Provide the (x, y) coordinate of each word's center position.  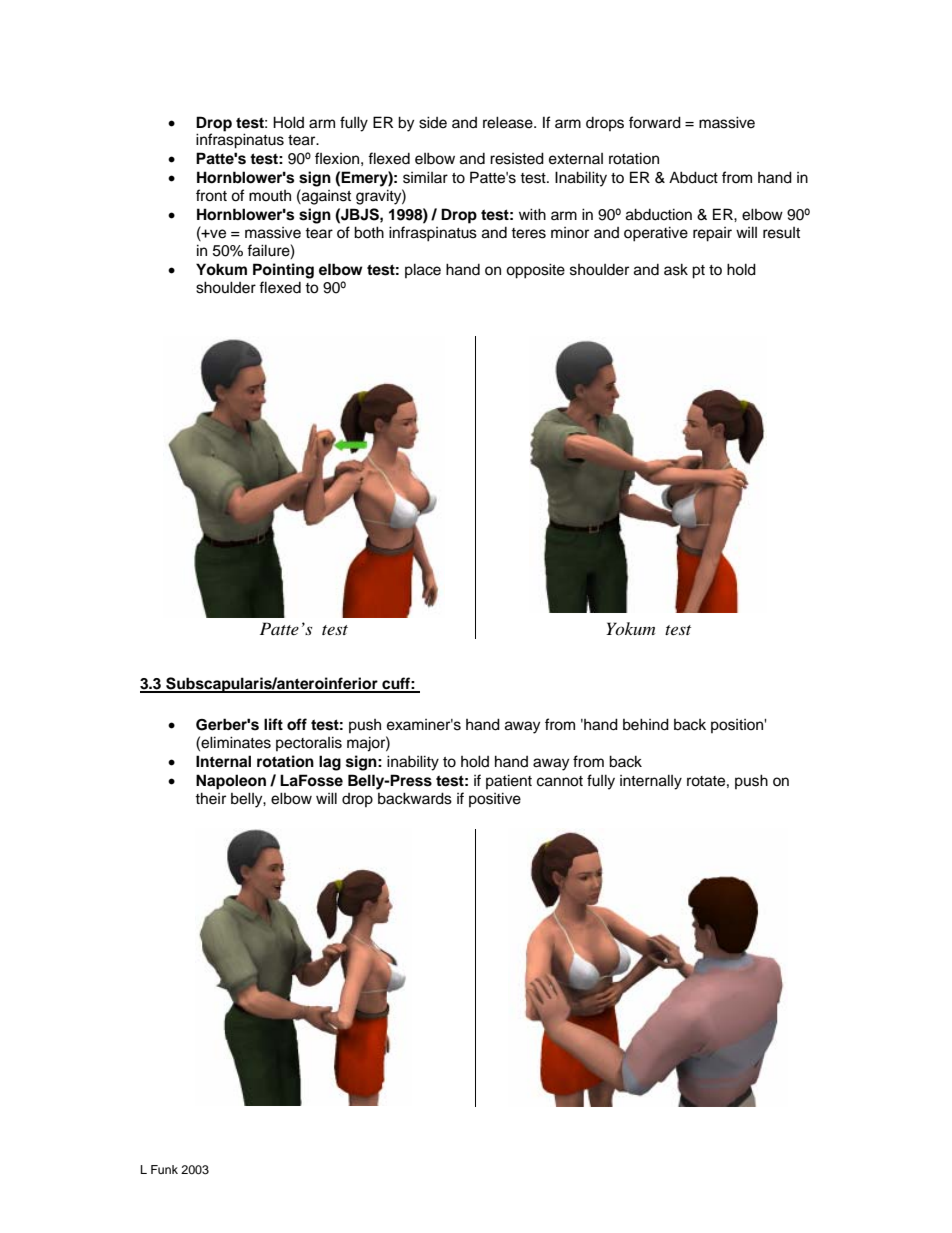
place (423, 270)
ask (676, 269)
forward (655, 122)
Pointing (283, 271)
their (210, 798)
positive (495, 799)
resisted (517, 158)
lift (273, 724)
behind (646, 724)
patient (509, 781)
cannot (560, 781)
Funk (164, 1169)
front (211, 195)
